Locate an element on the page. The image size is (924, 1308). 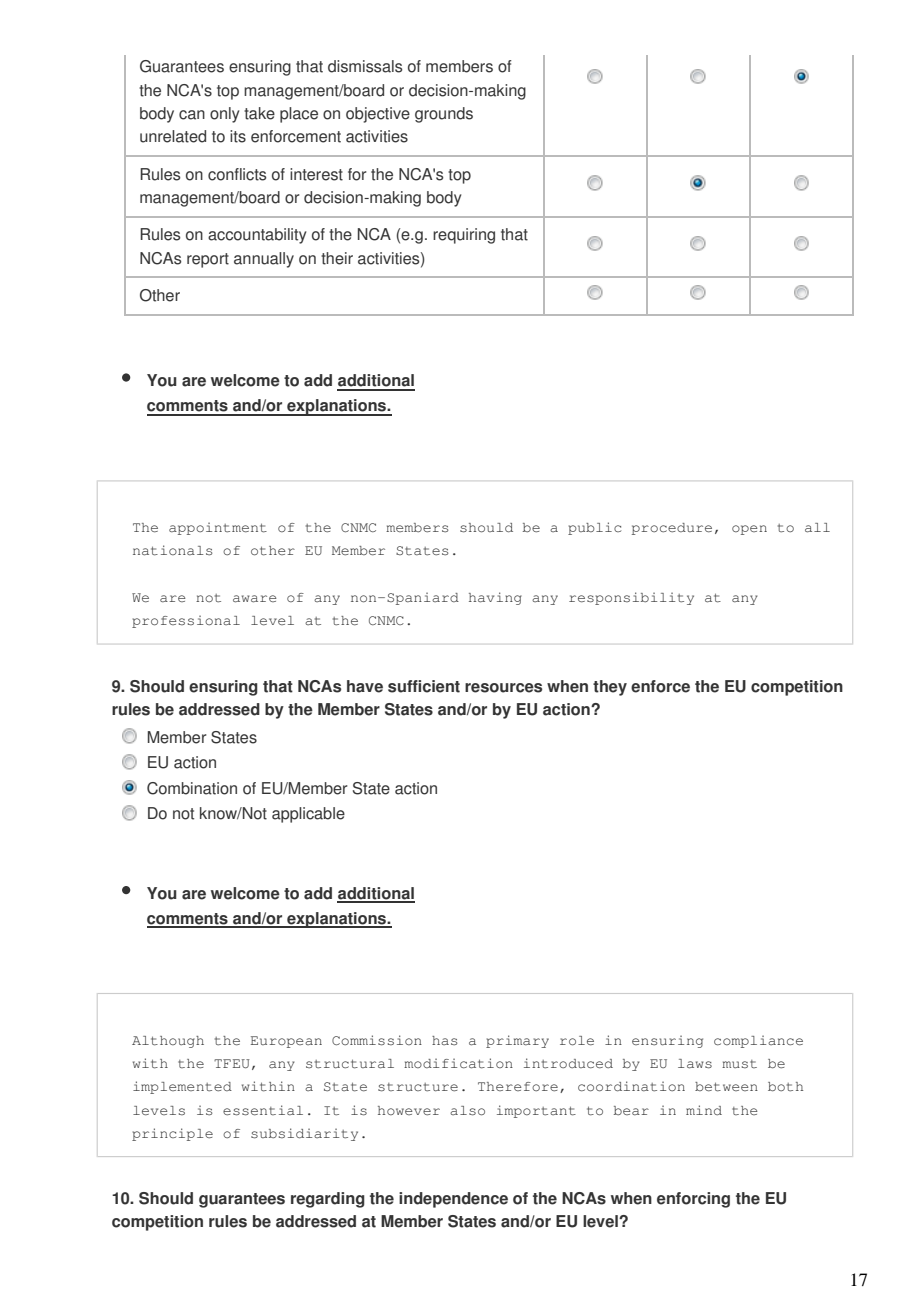
having is located at coordinates (495, 598).
